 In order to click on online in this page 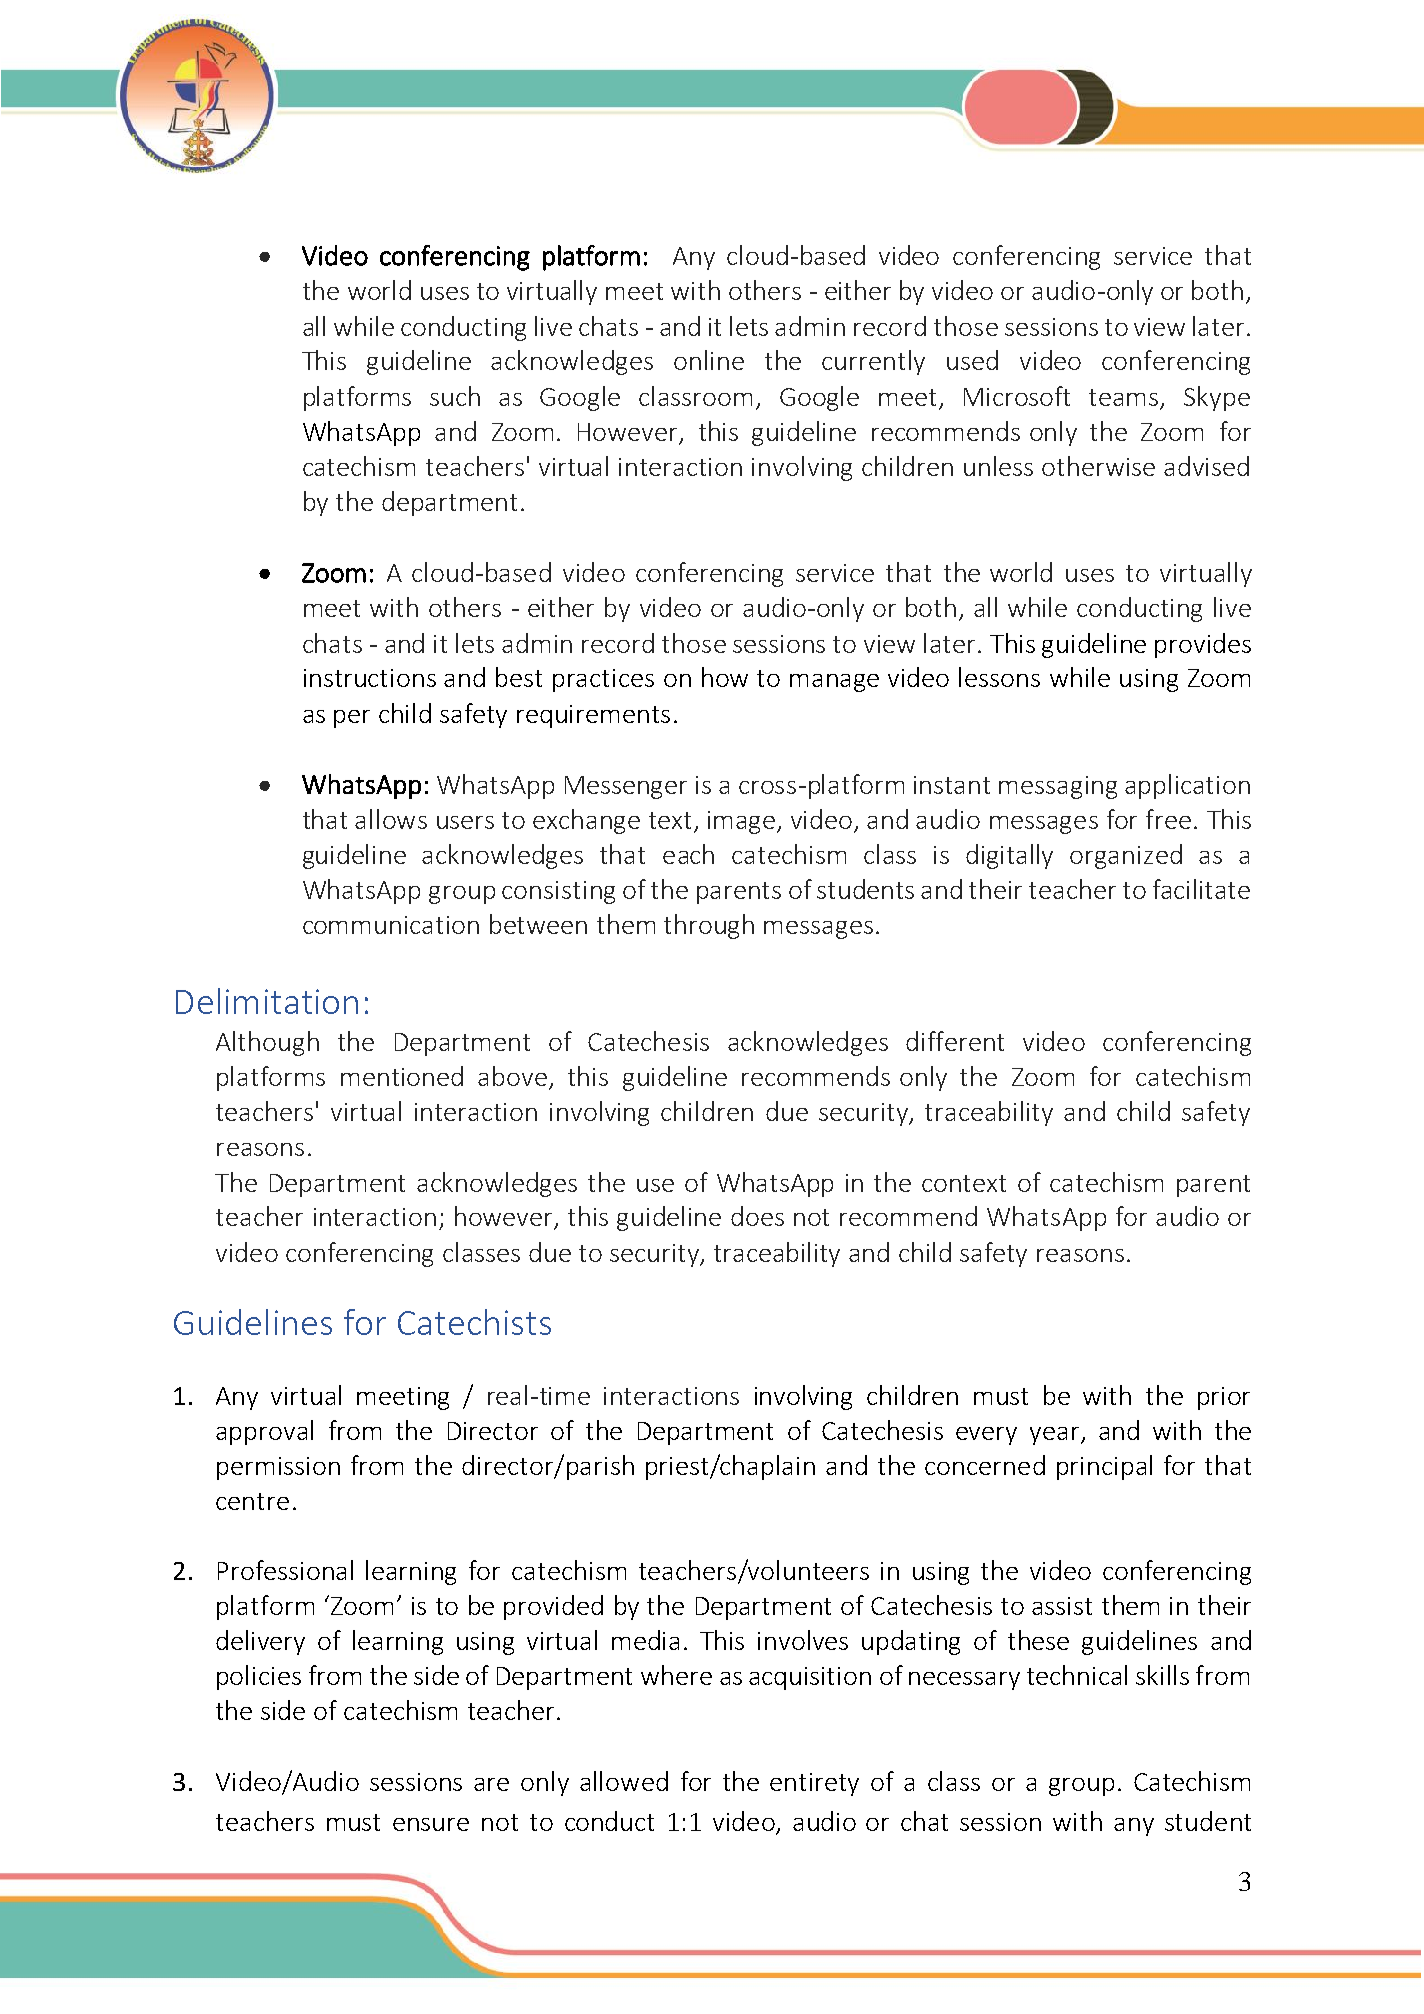, I will do `click(709, 360)`.
